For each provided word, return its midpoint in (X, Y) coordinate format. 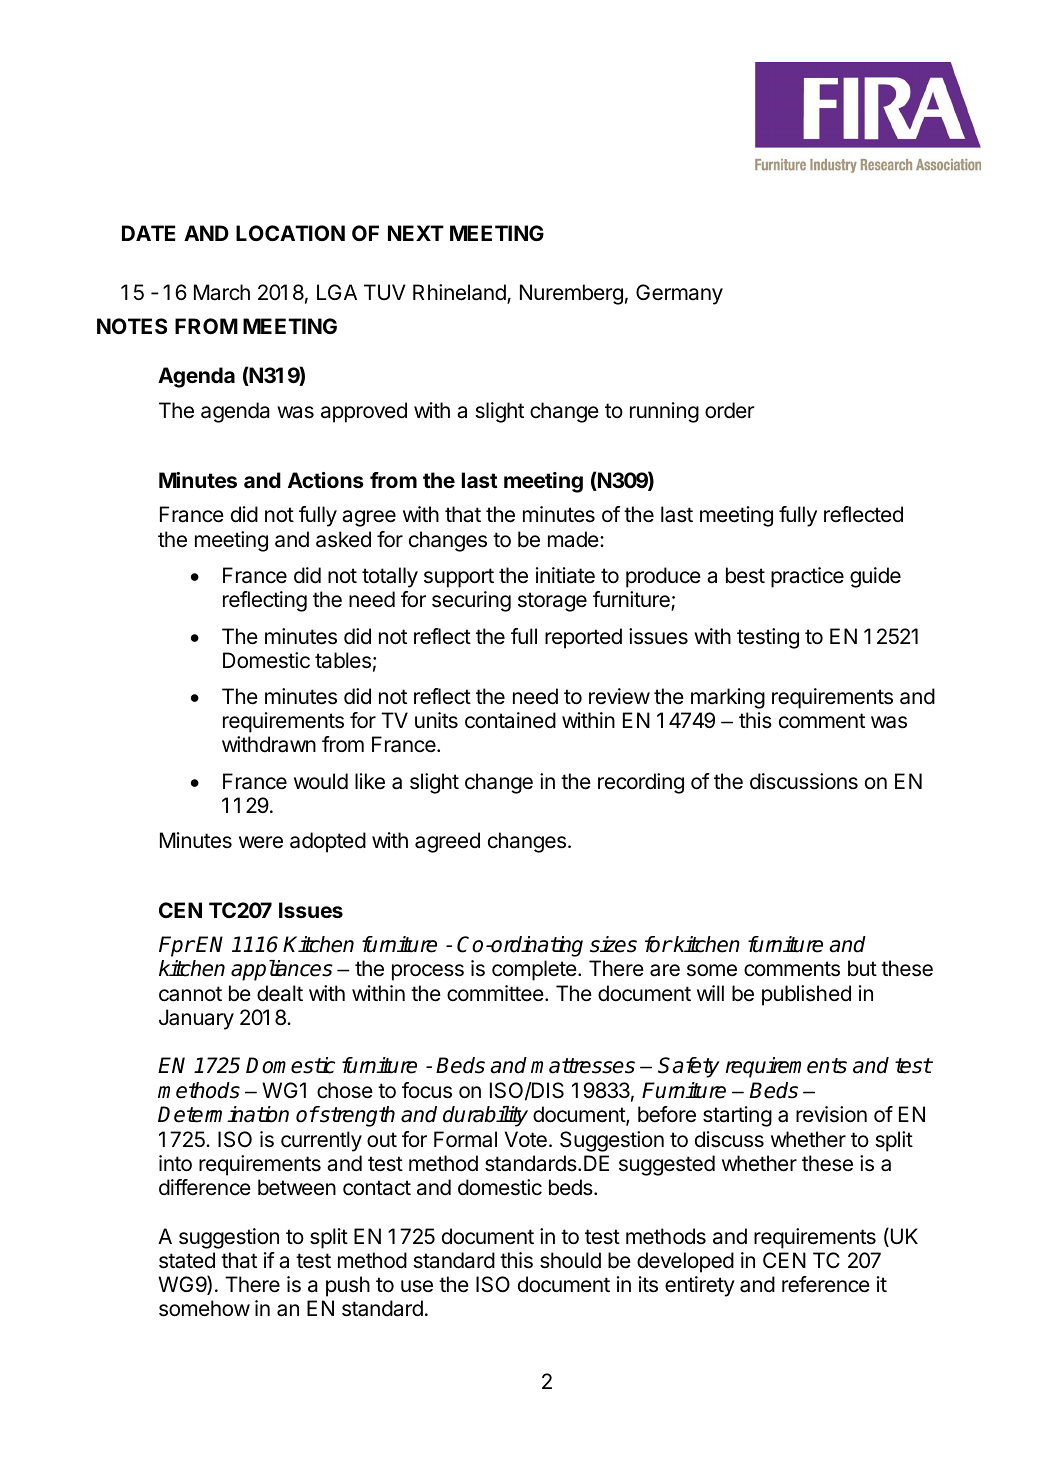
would (321, 781)
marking (728, 698)
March (222, 292)
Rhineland (460, 293)
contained (510, 720)
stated (187, 1260)
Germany (679, 294)
